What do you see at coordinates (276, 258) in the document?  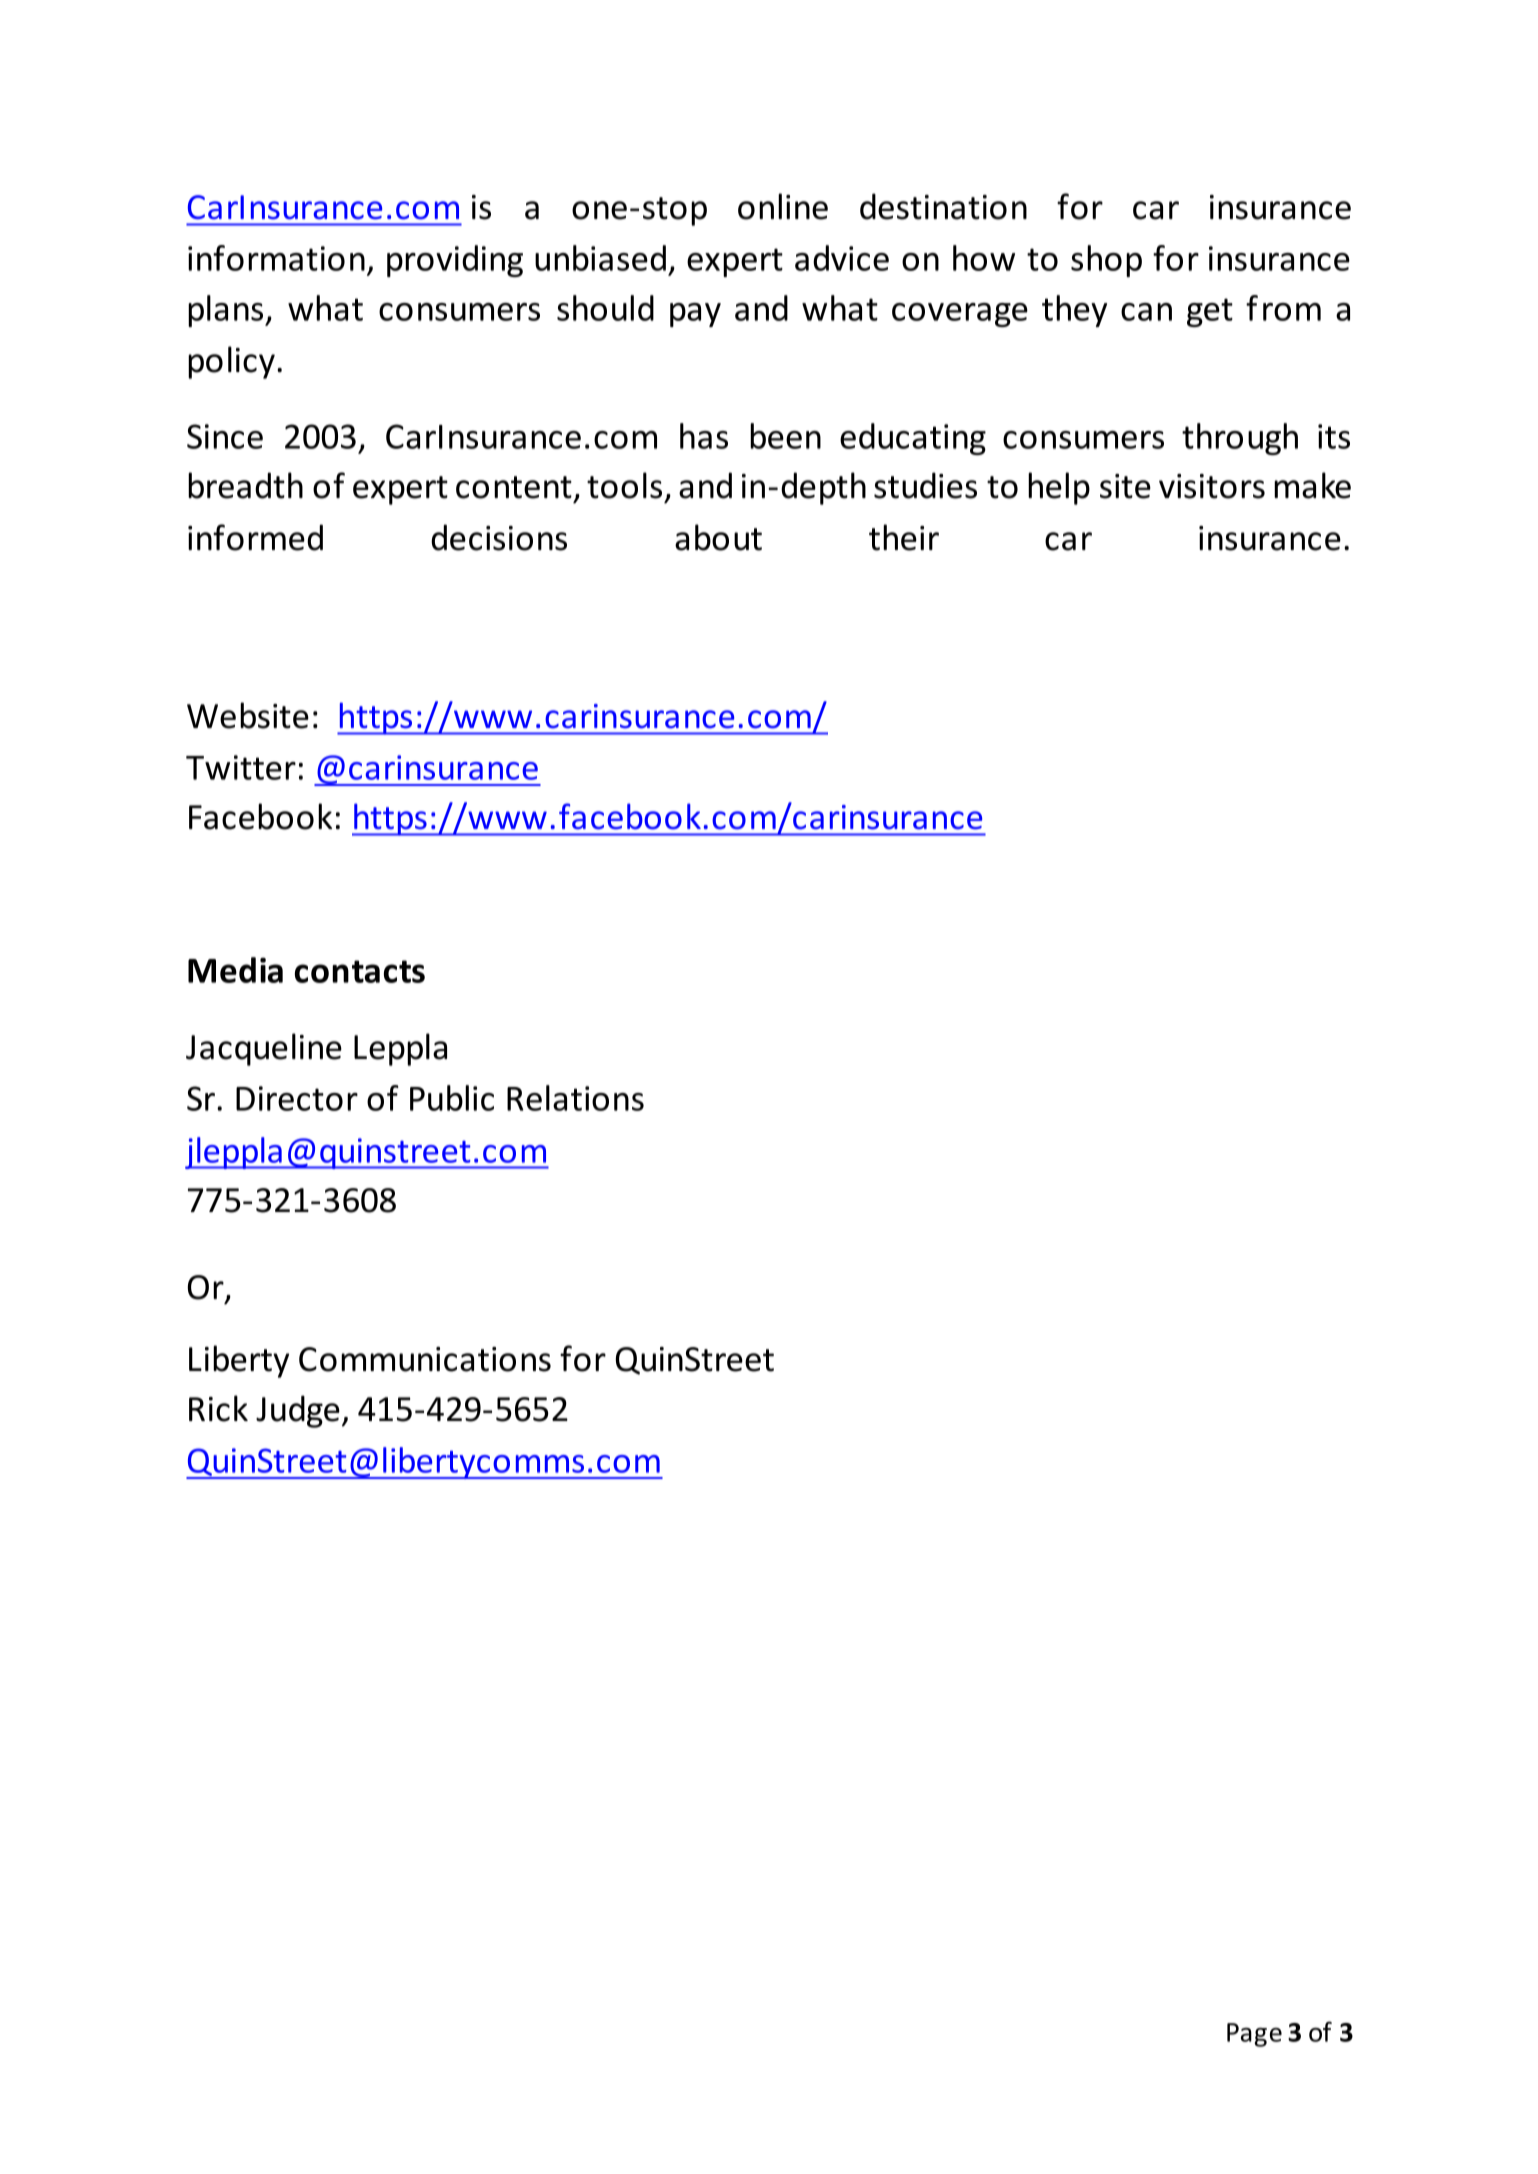 I see `information` at bounding box center [276, 258].
